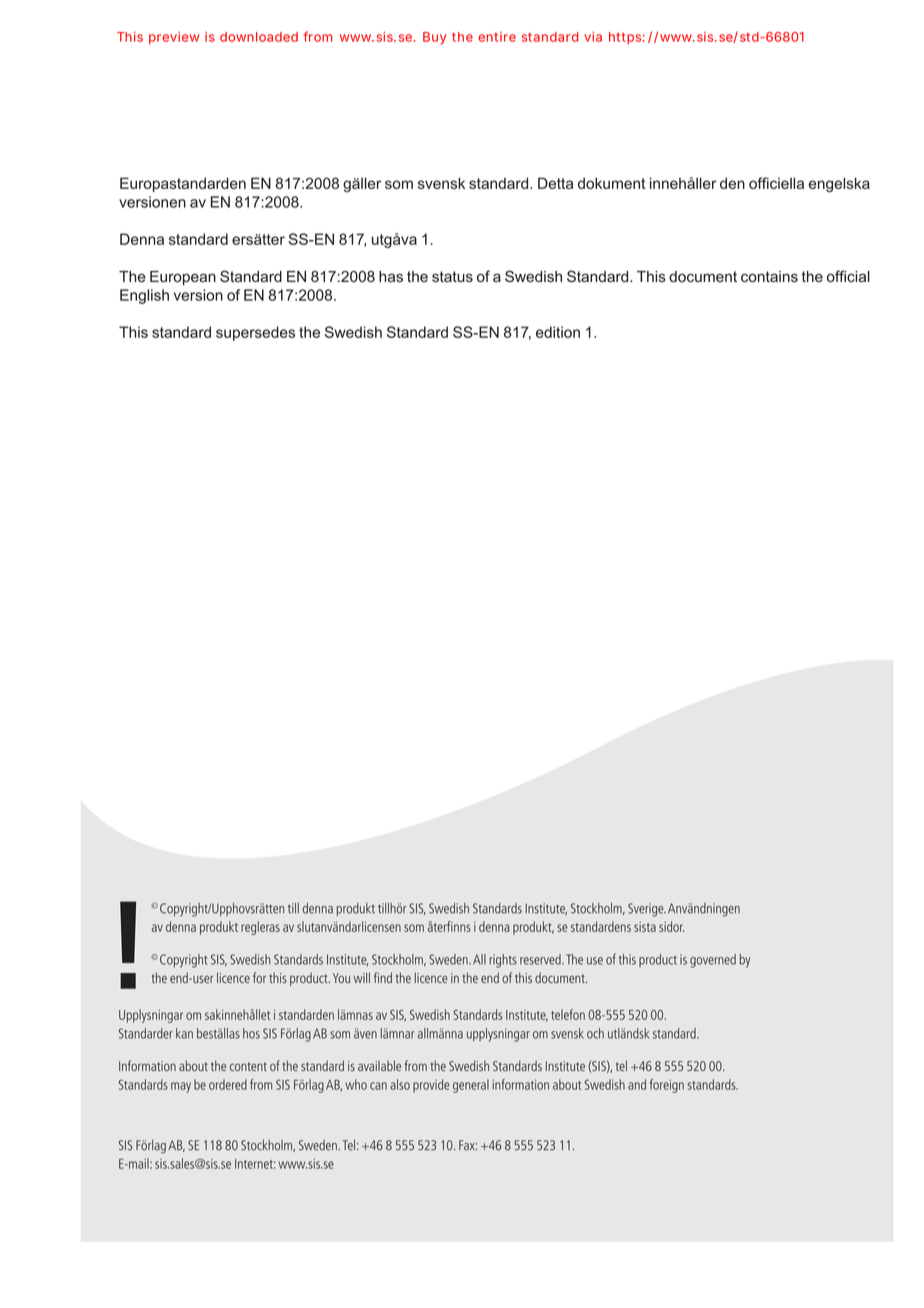  I want to click on supersedes, so click(255, 333).
